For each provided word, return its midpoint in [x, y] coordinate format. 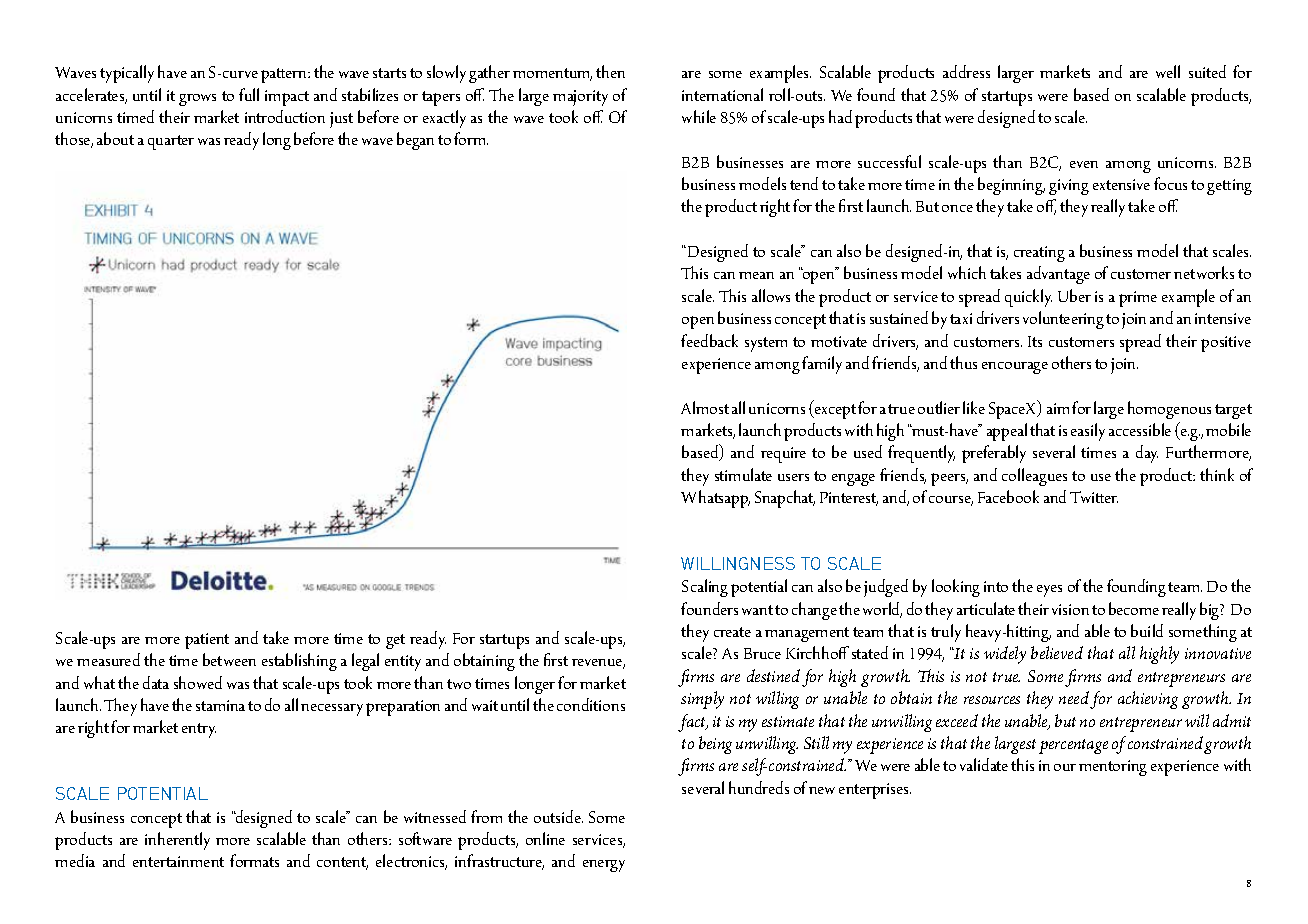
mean [756, 275]
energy [604, 866]
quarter [171, 142]
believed [1057, 652]
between [229, 659]
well [1168, 71]
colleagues [1034, 477]
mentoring [1113, 768]
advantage [1058, 275]
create [732, 632]
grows [197, 100]
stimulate [743, 474]
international [722, 94]
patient [207, 641]
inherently [177, 841]
